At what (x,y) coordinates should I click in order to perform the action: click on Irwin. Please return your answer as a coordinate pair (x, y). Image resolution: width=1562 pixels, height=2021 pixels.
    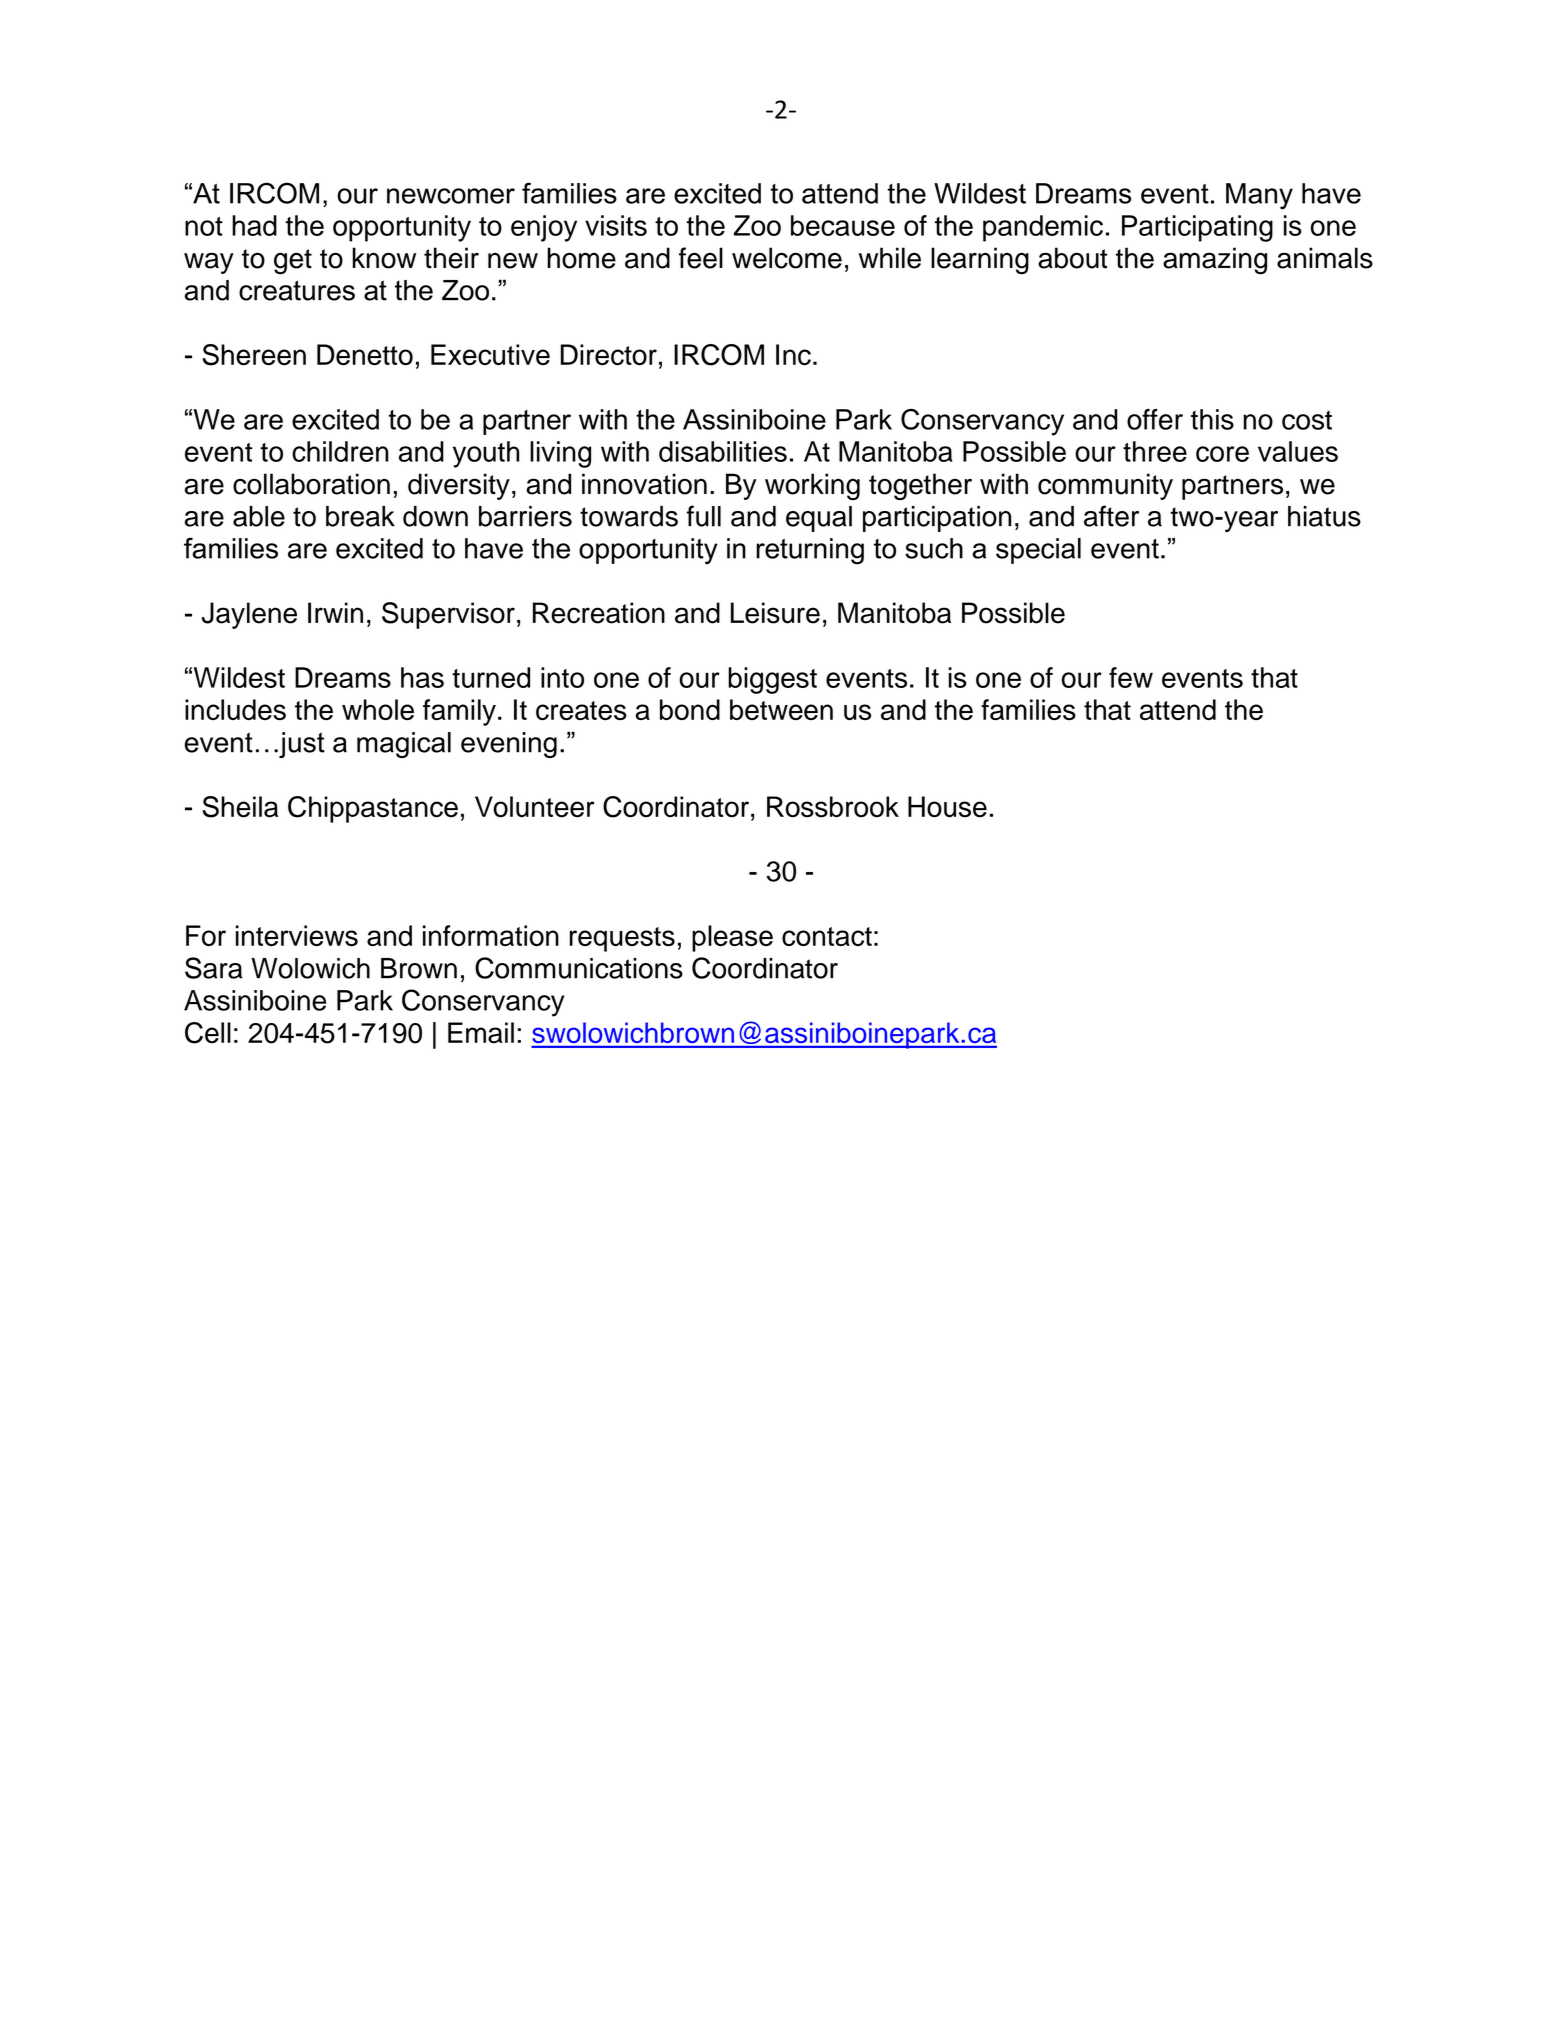
    Looking at the image, I should click on (335, 612).
